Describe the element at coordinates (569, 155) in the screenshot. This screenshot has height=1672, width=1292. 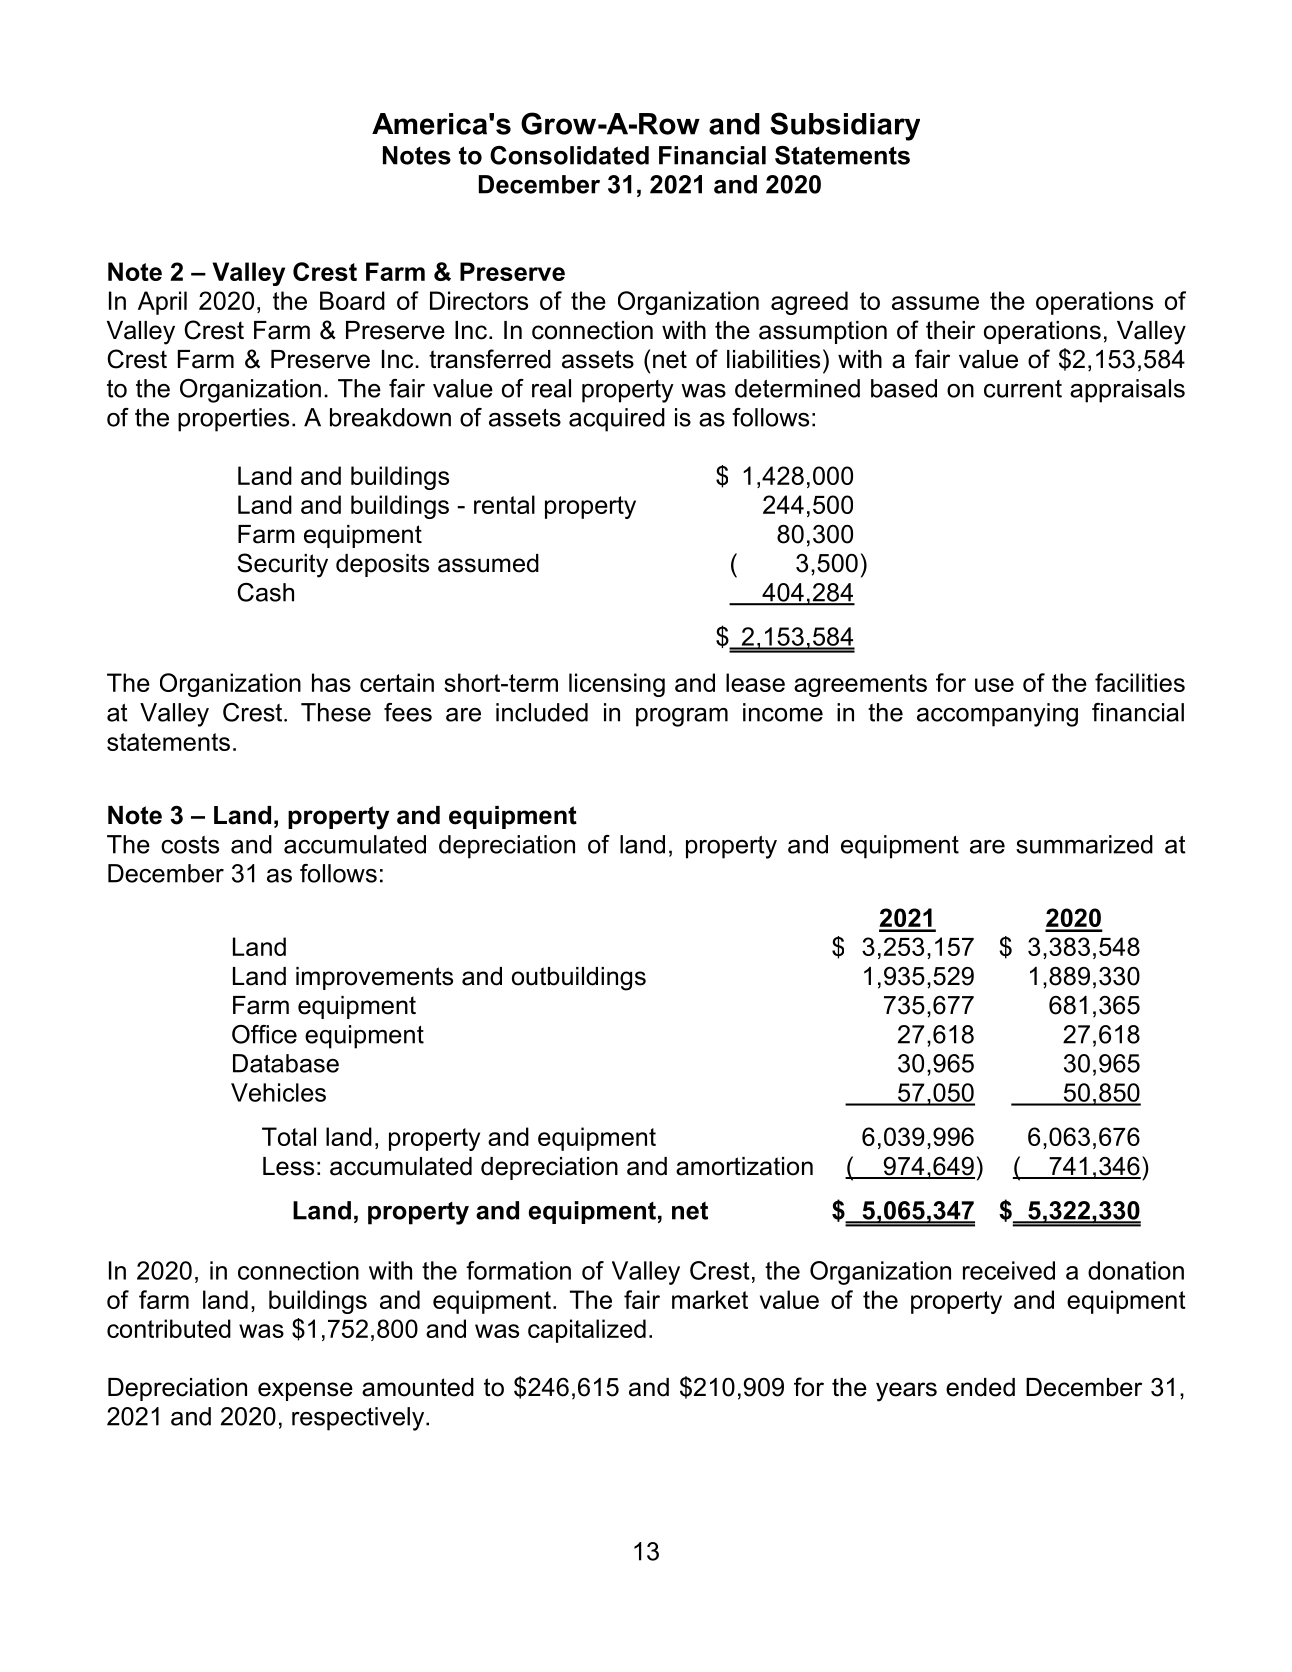
I see `Consolidated` at that location.
